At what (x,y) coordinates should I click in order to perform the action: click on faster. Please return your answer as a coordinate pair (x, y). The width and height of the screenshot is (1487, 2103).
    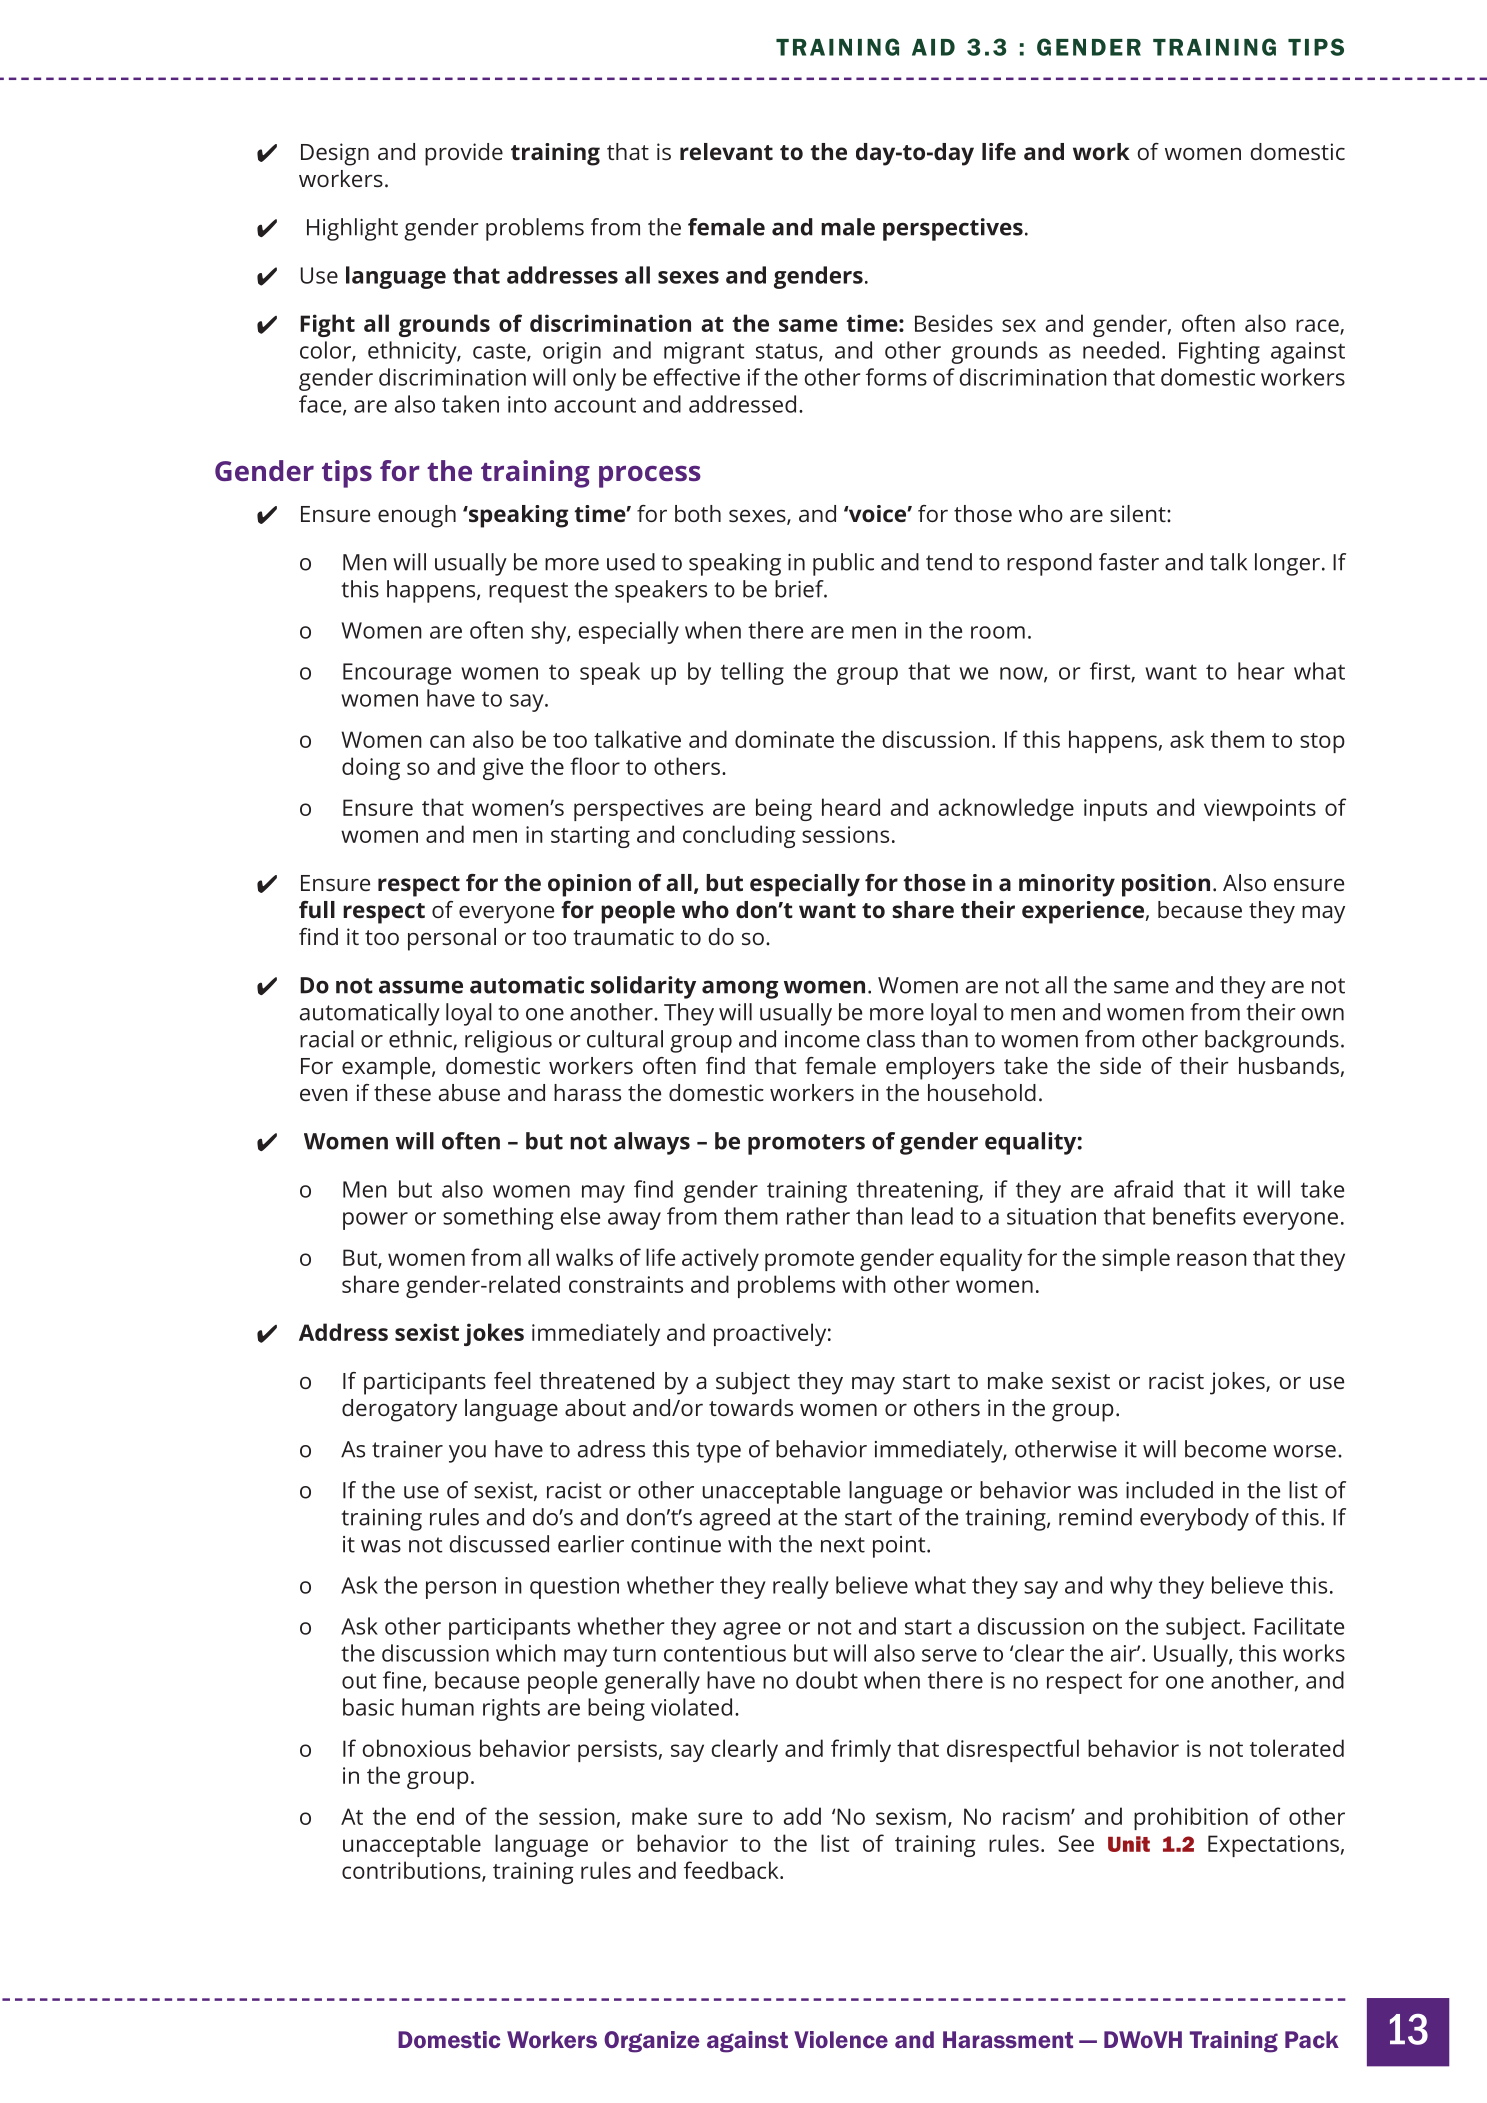
    Looking at the image, I should click on (1129, 562).
